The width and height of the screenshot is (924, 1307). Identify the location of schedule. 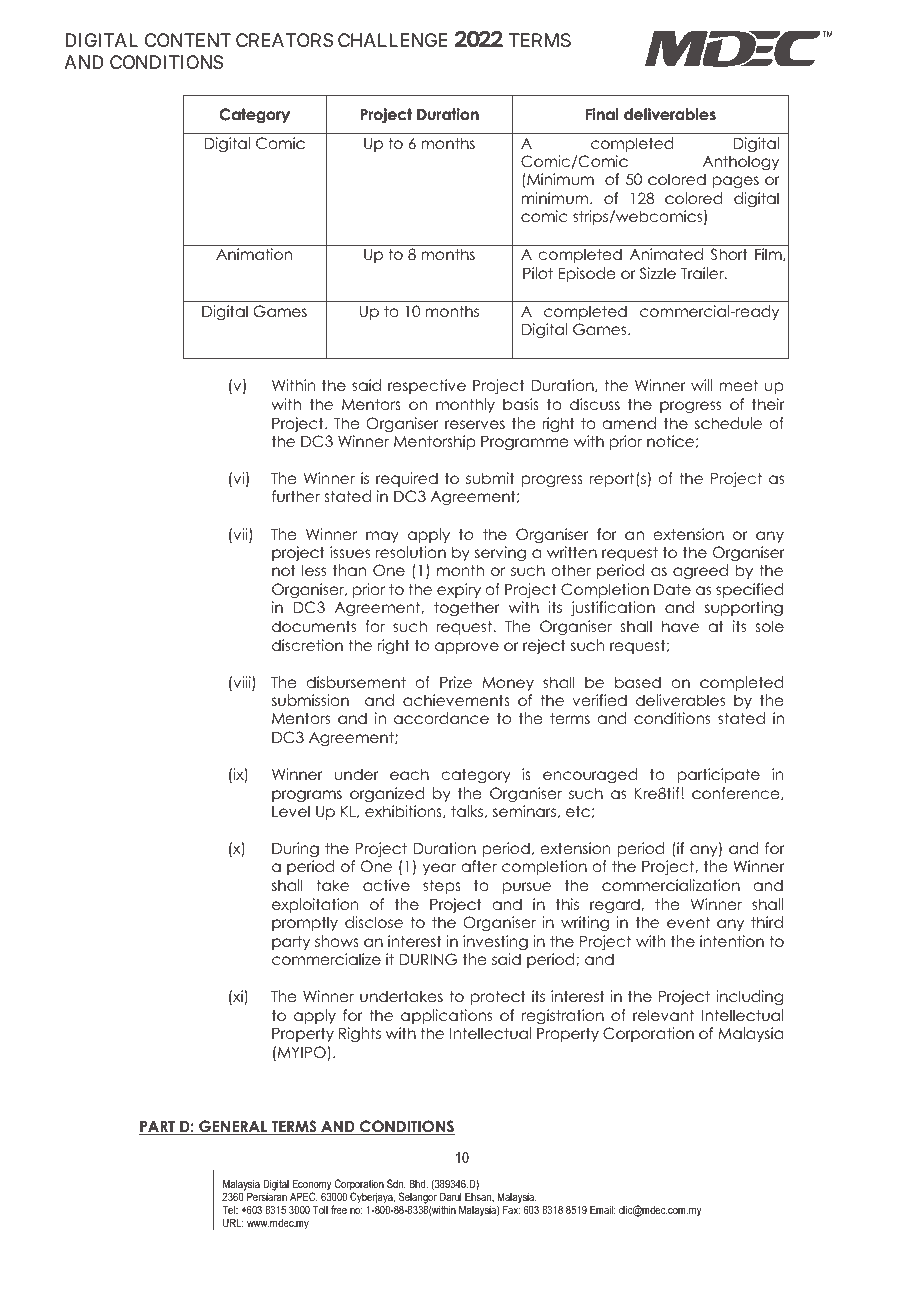
(728, 423).
